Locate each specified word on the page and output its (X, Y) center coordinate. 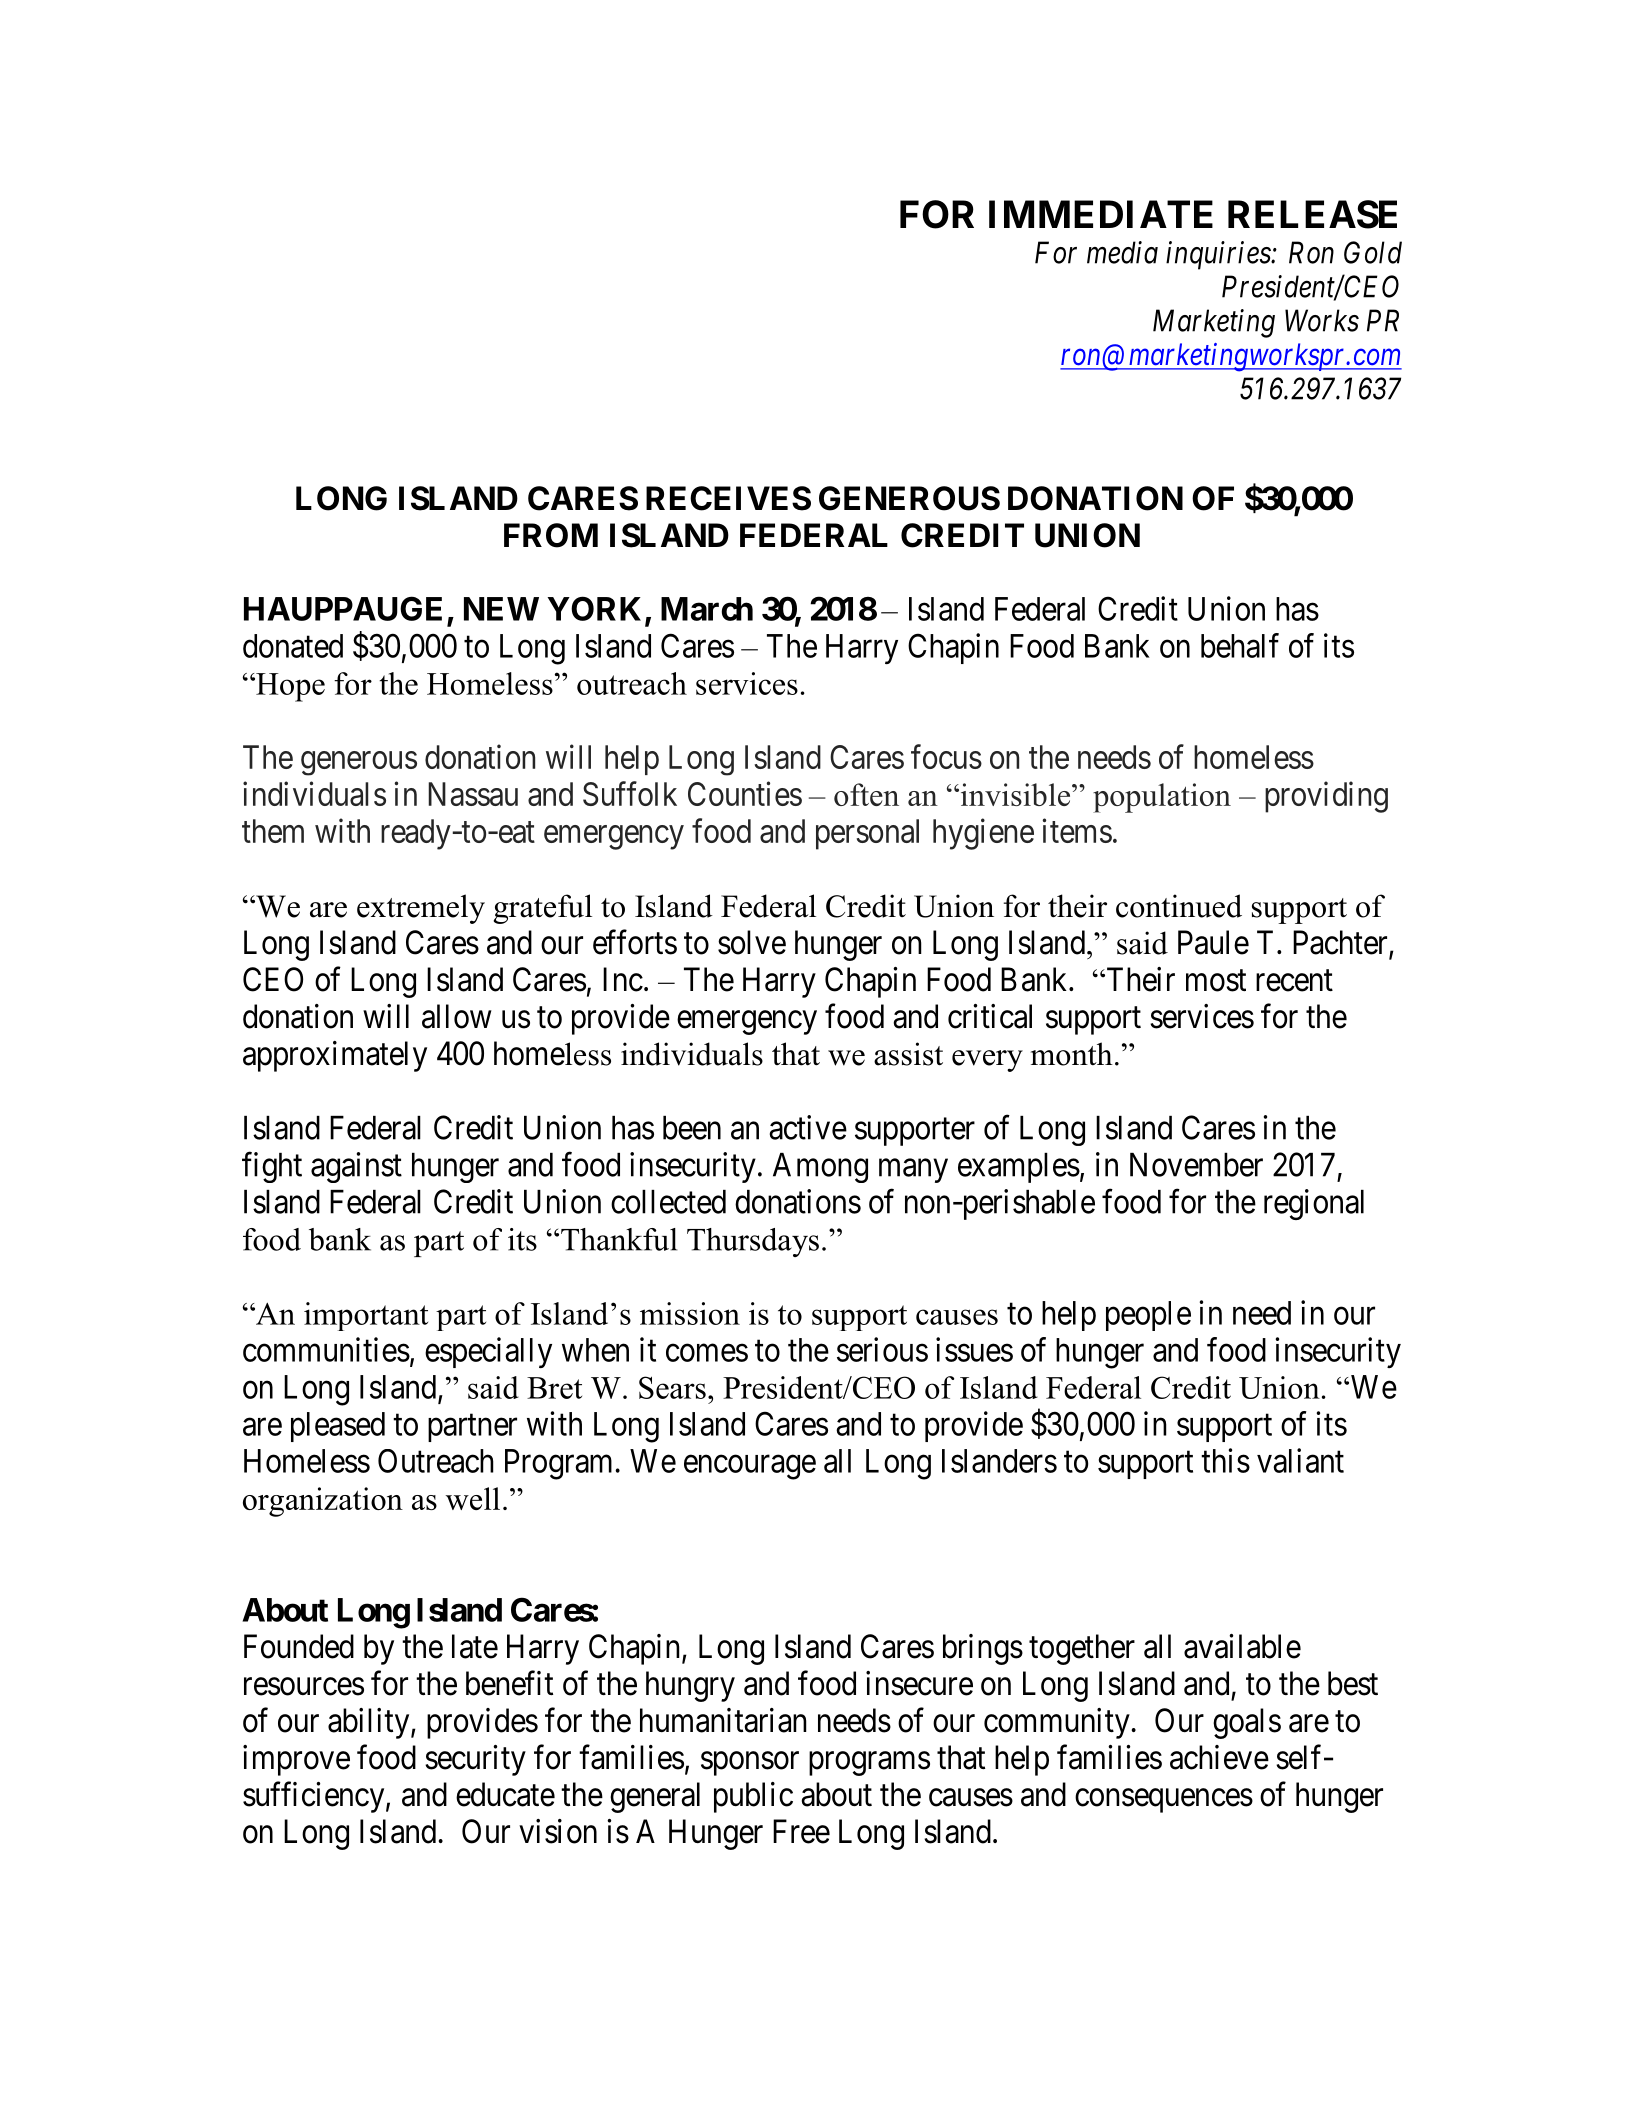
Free (801, 1831)
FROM (551, 535)
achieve (1219, 1757)
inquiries (1219, 255)
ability (370, 1723)
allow (457, 1016)
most (1216, 981)
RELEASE (1312, 214)
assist (908, 1054)
